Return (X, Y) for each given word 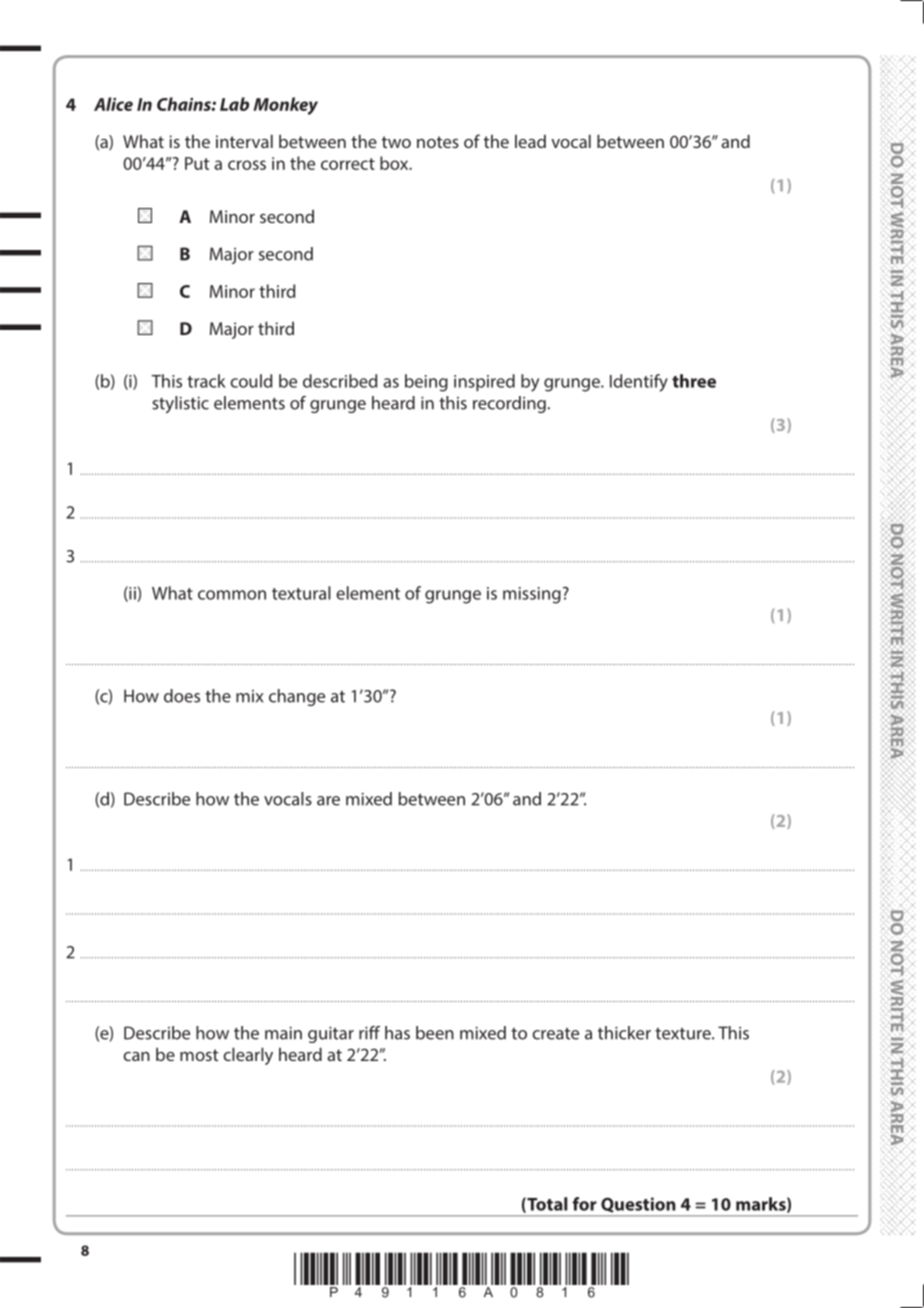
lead (530, 141)
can (136, 1056)
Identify (639, 383)
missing (532, 595)
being (426, 383)
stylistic (180, 404)
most (199, 1055)
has (397, 1033)
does (182, 696)
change (297, 697)
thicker (624, 1033)
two (396, 142)
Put (197, 163)
